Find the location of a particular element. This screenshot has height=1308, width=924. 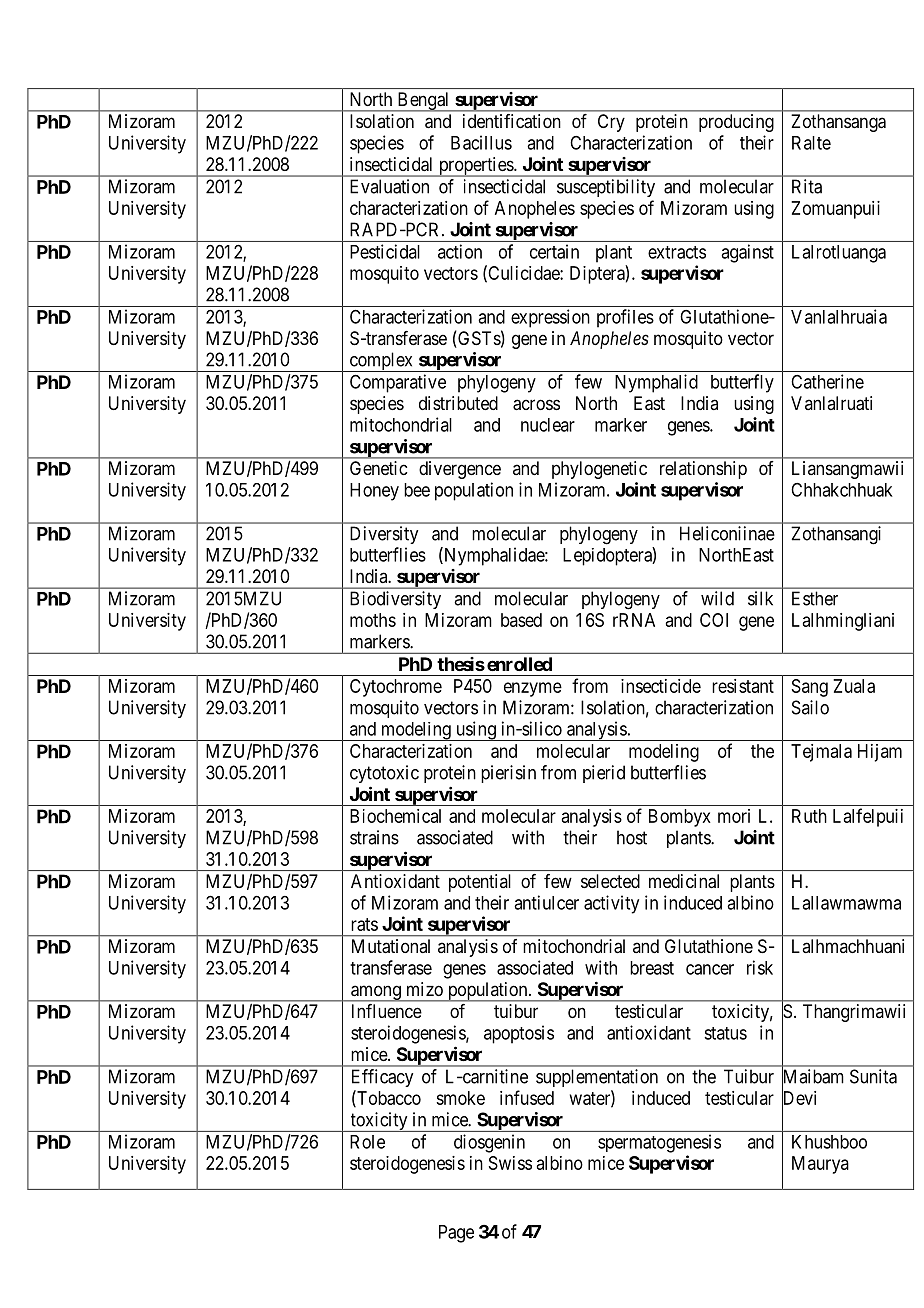

Influence is located at coordinates (387, 1011).
